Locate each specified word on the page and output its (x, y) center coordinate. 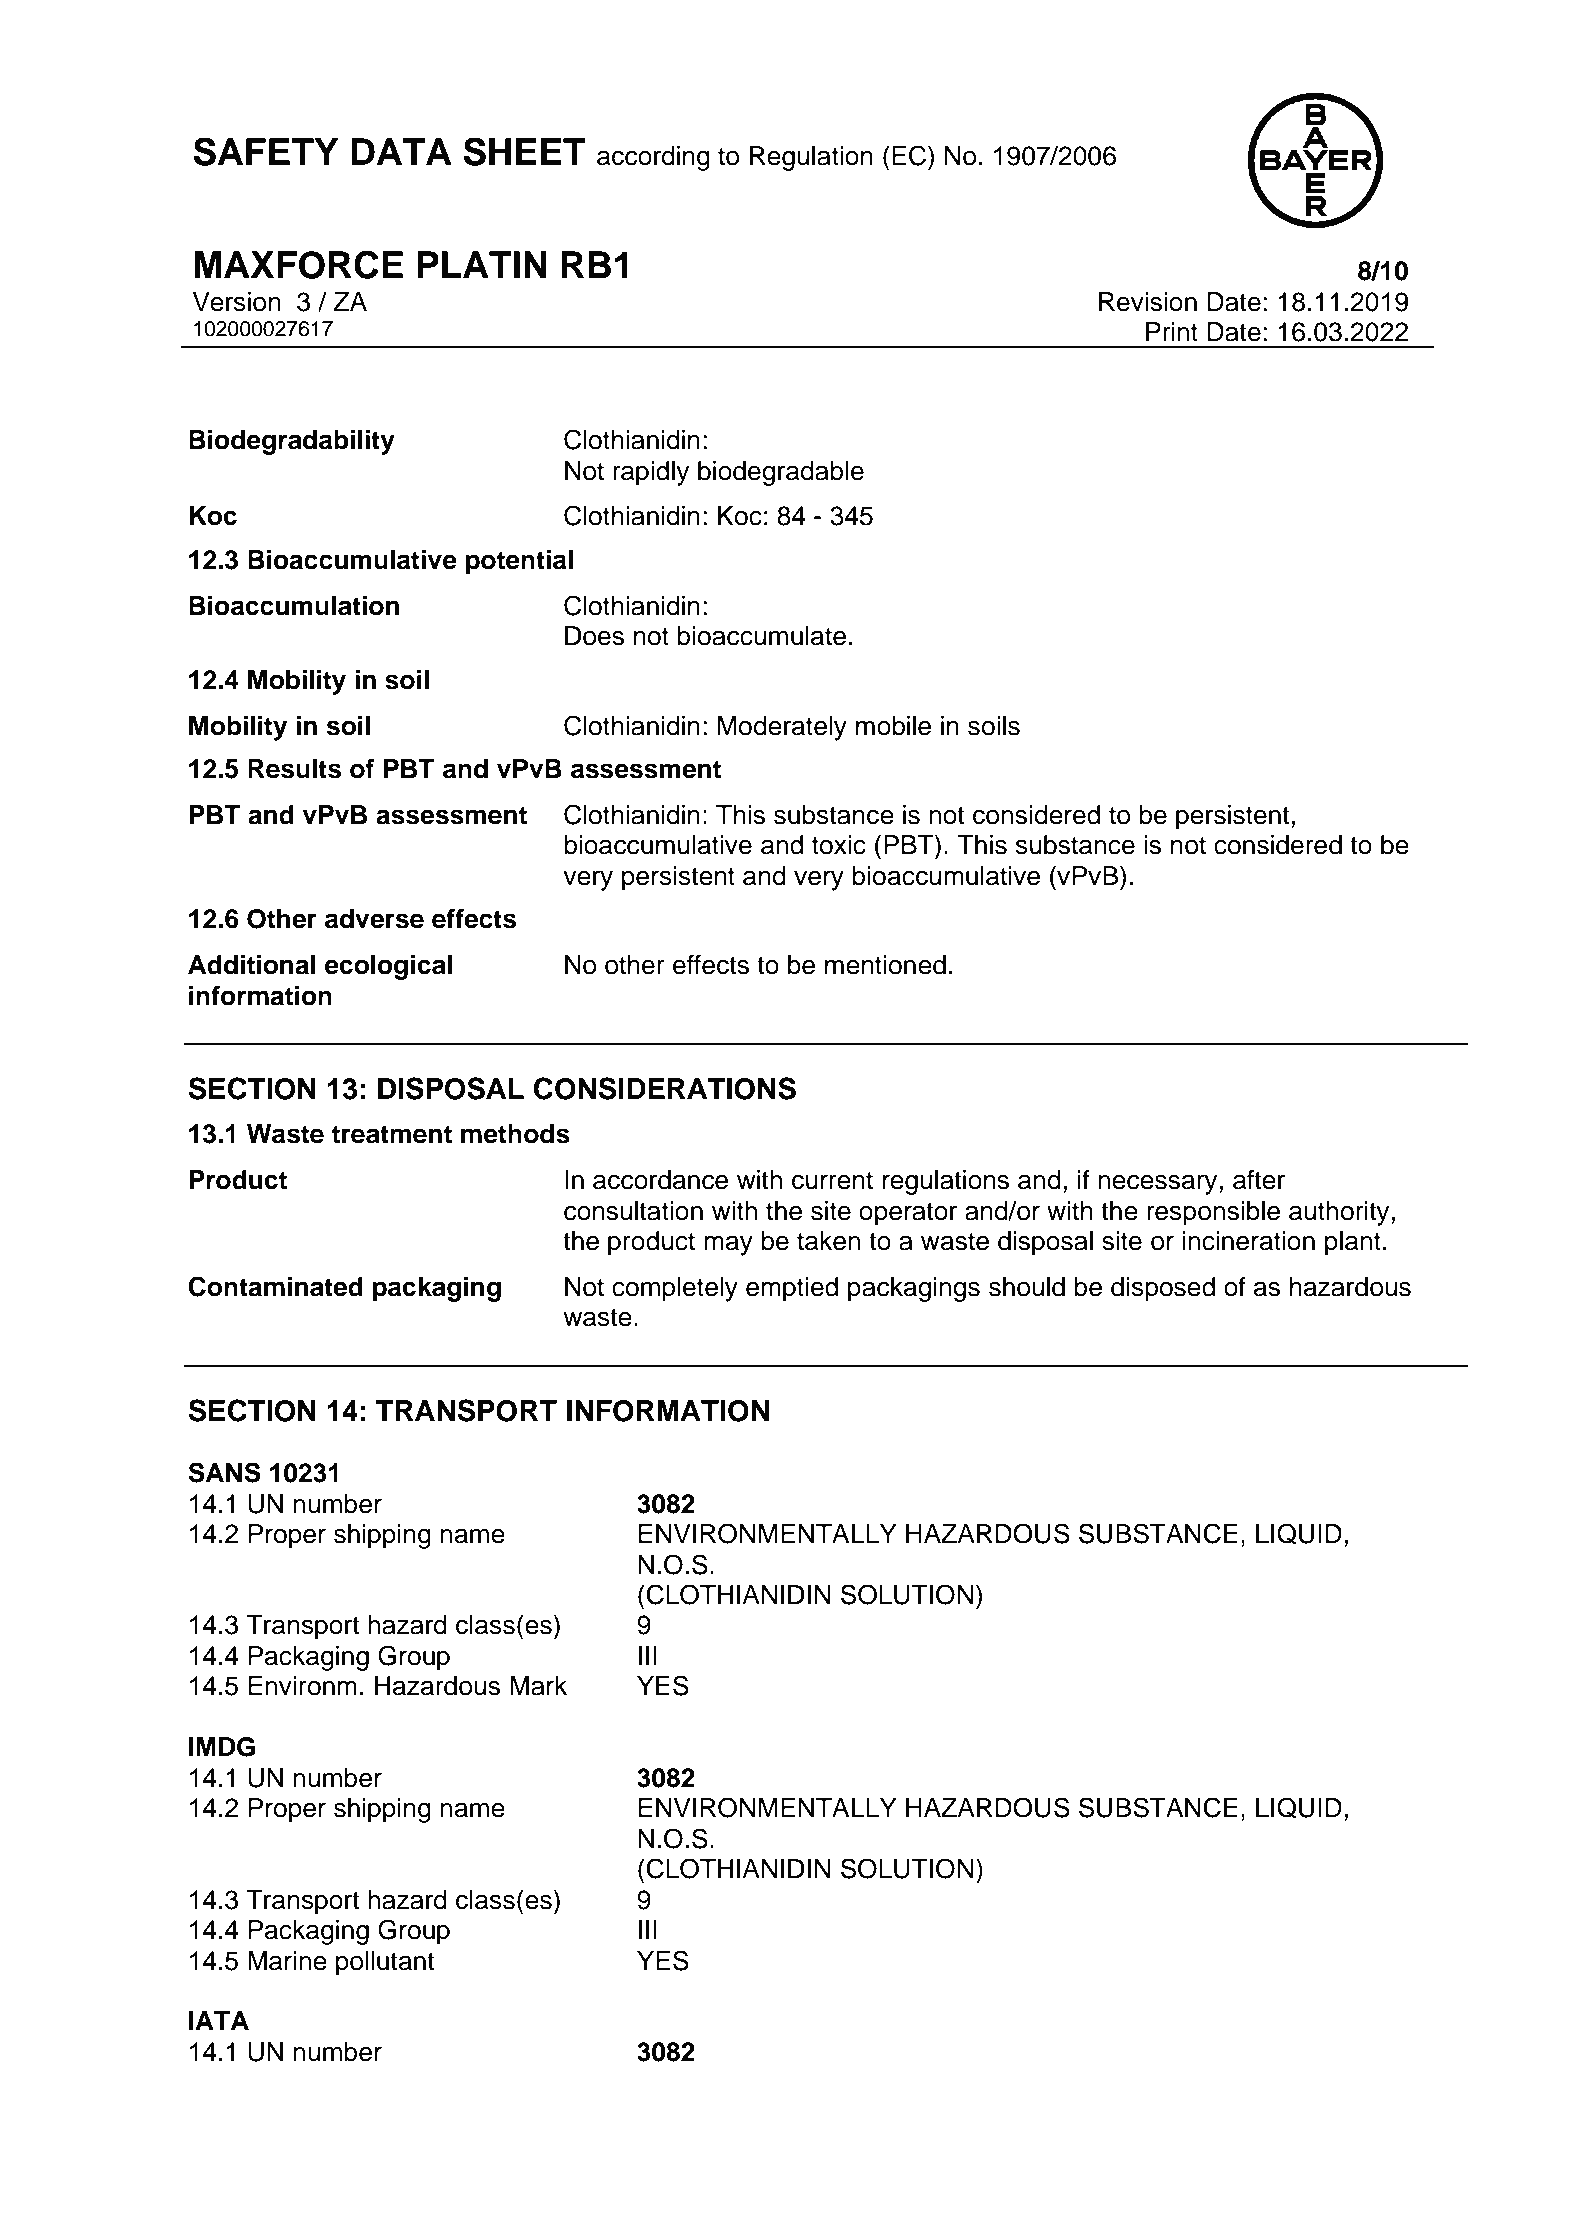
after (1259, 1179)
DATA (401, 151)
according (653, 158)
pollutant (385, 1963)
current (832, 1180)
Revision (1148, 302)
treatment (392, 1134)
